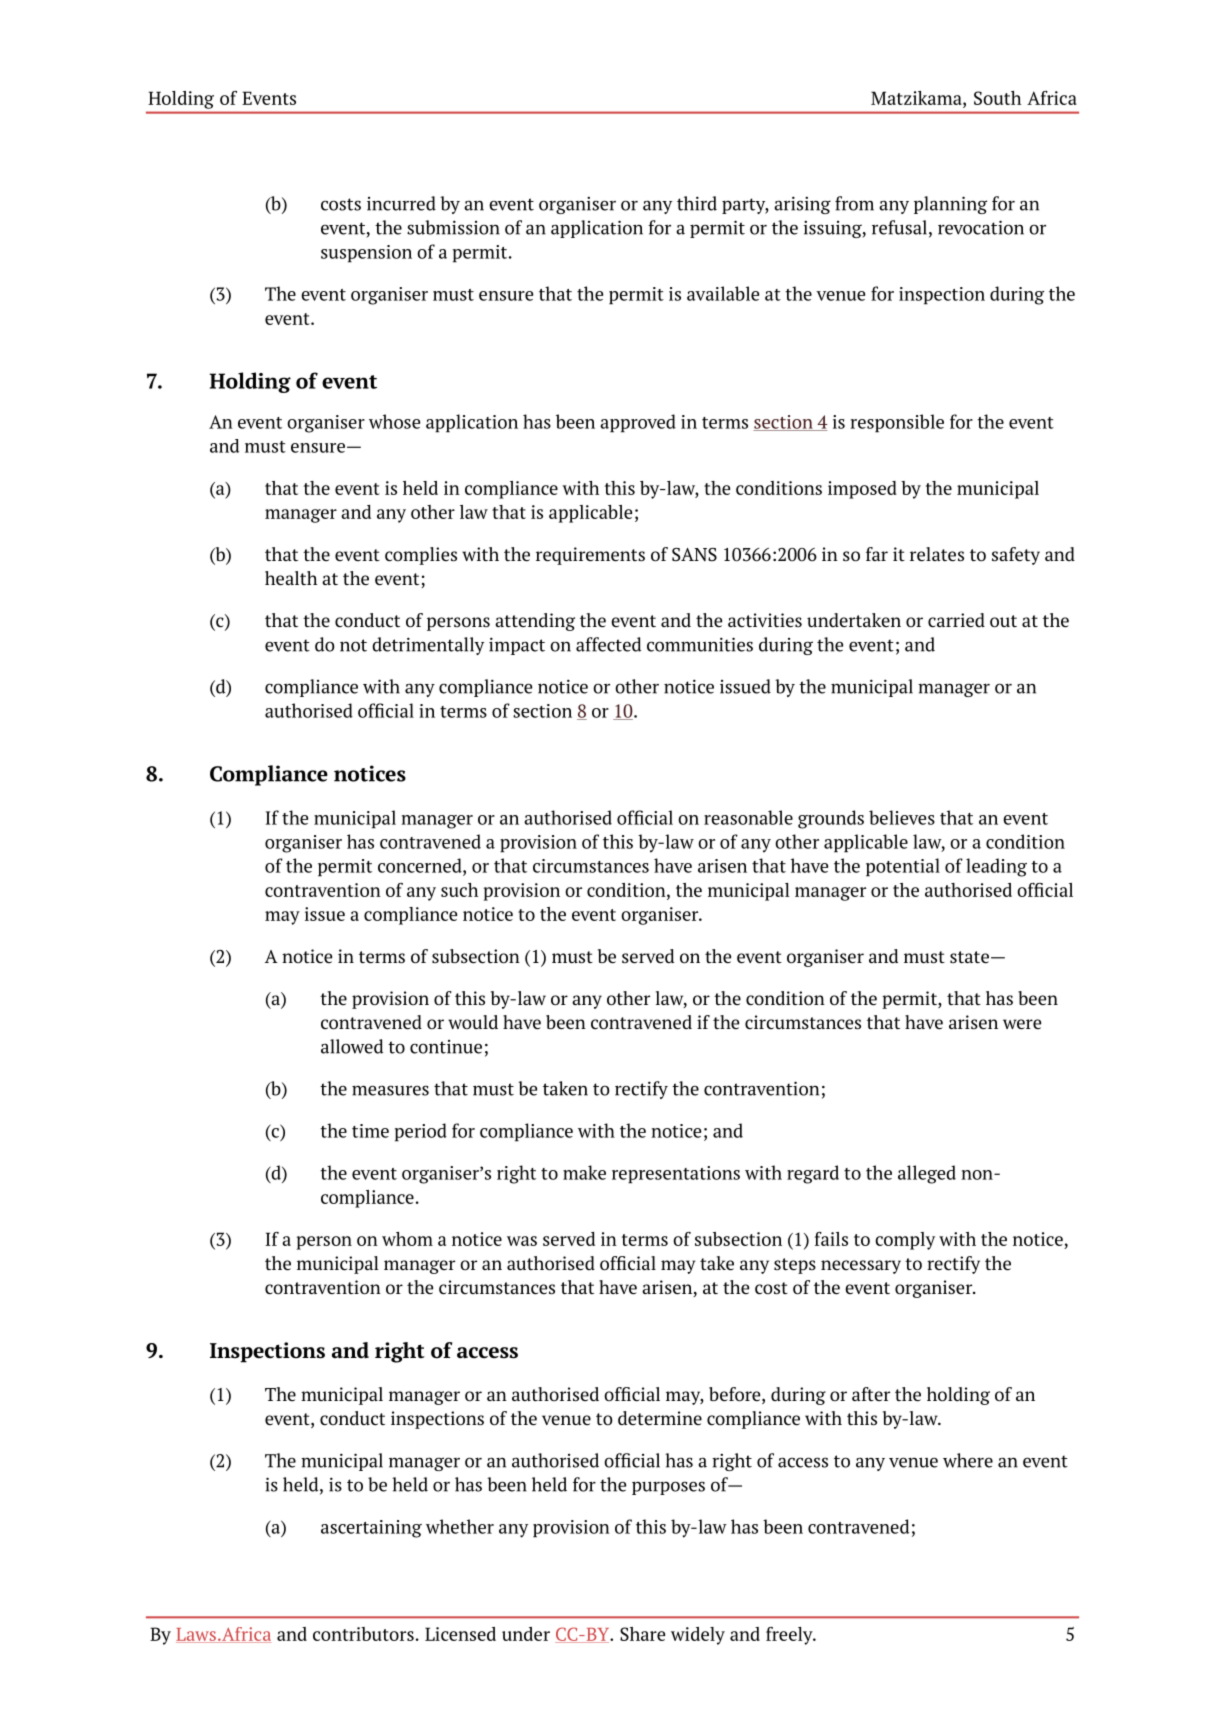 The width and height of the page is (1225, 1733). What do you see at coordinates (697, 203) in the page?
I see `third` at bounding box center [697, 203].
